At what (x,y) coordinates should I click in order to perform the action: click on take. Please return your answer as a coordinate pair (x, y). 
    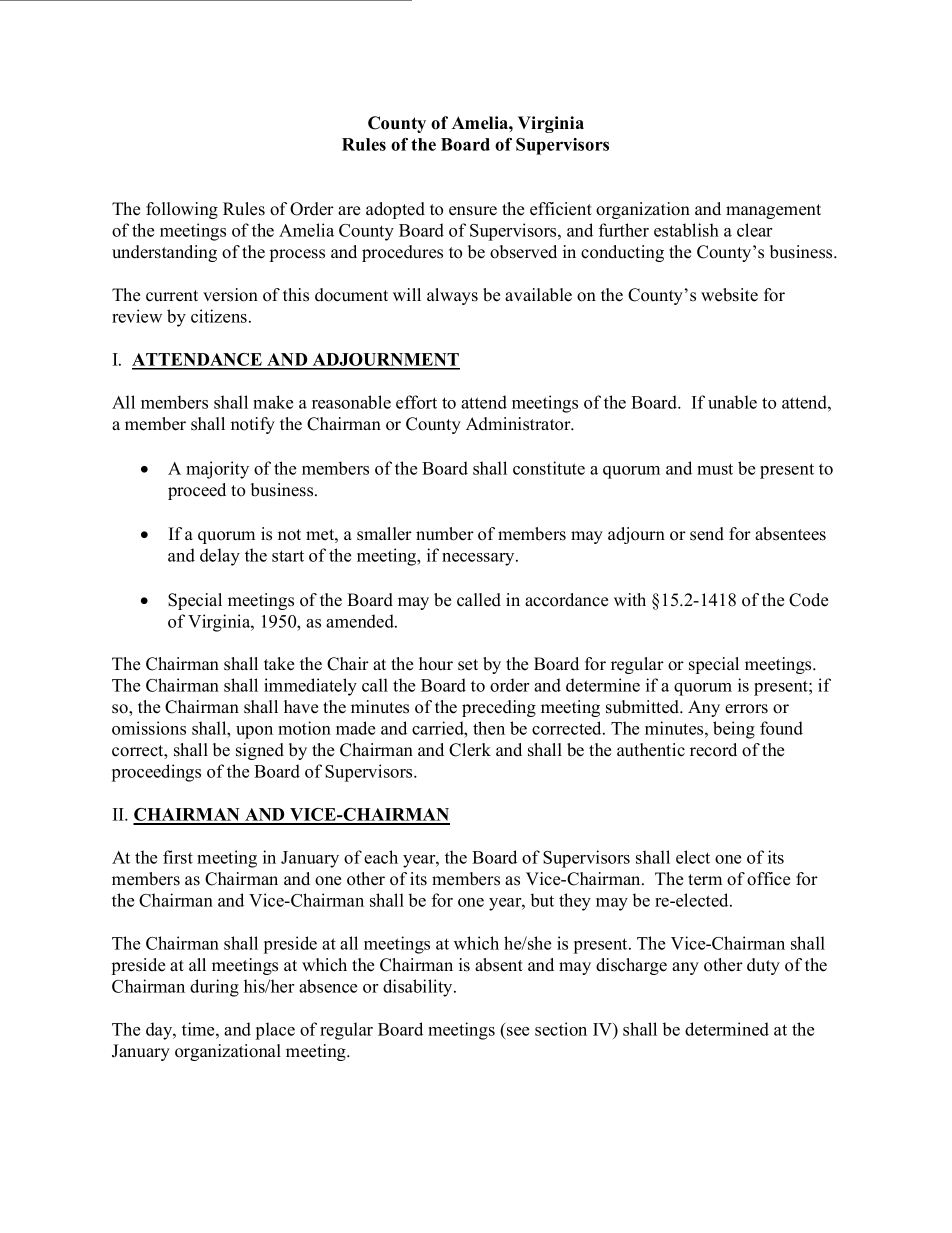
    Looking at the image, I should click on (279, 664).
